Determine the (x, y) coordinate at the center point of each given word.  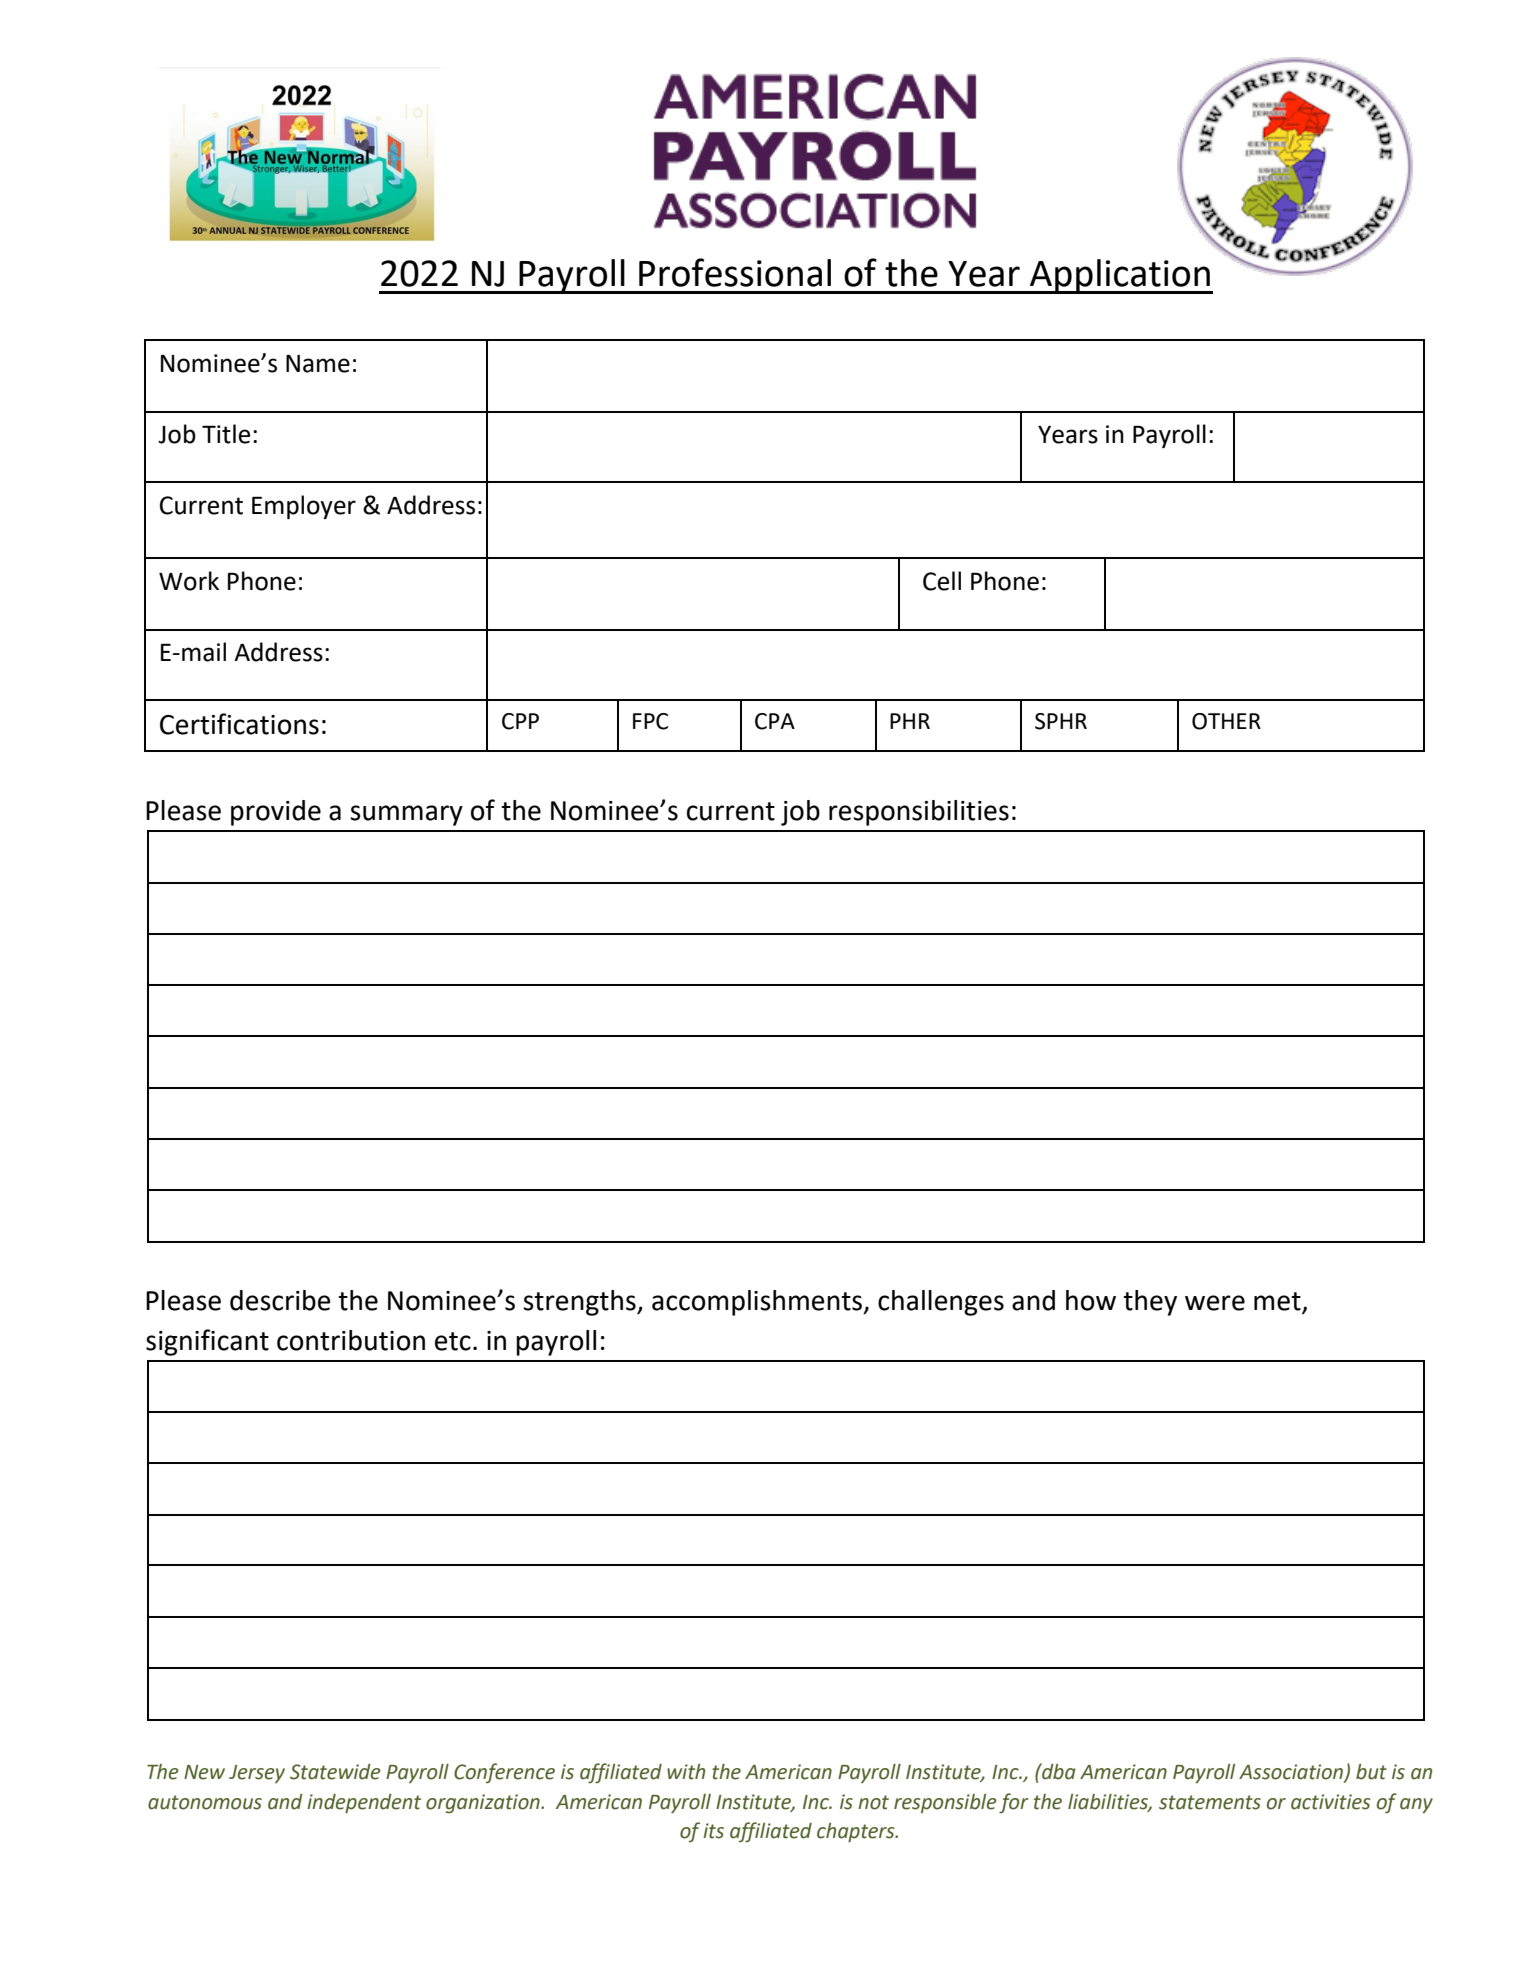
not (873, 1802)
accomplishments (758, 1303)
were (1215, 1303)
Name (318, 364)
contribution (351, 1340)
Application (1120, 276)
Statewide (335, 1772)
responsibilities (919, 813)
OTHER (1226, 721)
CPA (775, 721)
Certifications (239, 724)
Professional (735, 272)
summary (406, 815)
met (1278, 1302)
